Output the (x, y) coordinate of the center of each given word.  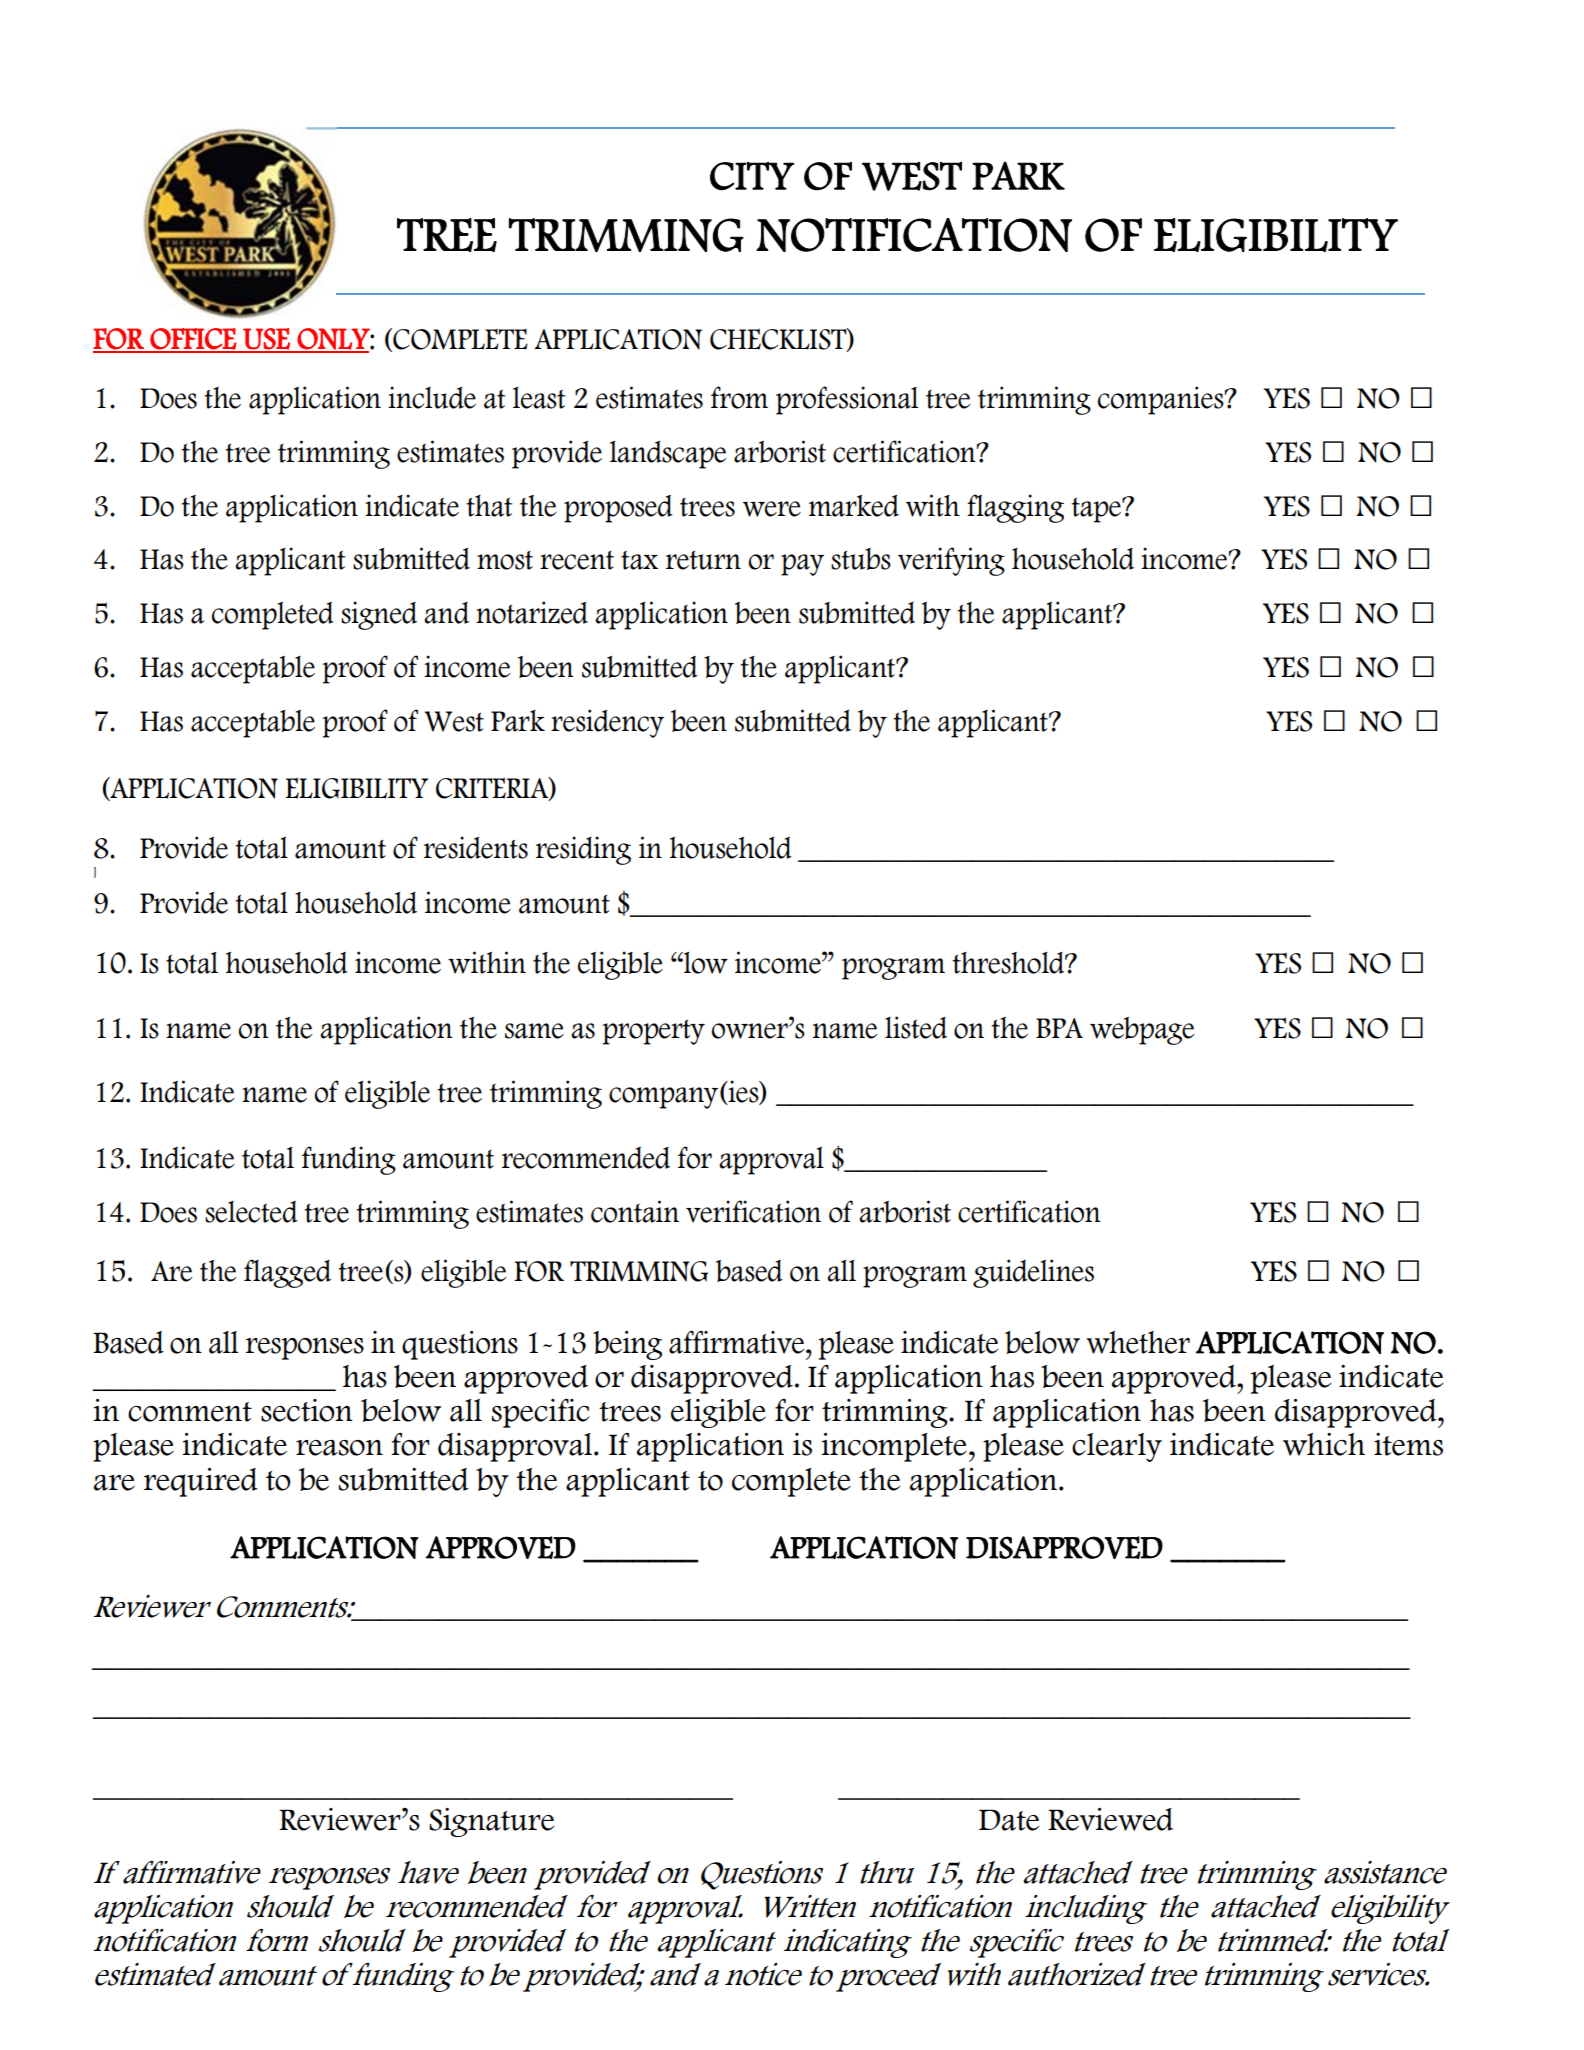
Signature (491, 1822)
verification (753, 1211)
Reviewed (1110, 1819)
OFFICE (193, 340)
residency (607, 723)
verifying (951, 561)
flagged (287, 1273)
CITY (752, 176)
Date (1009, 1820)
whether (1138, 1342)
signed (379, 615)
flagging (1015, 508)
